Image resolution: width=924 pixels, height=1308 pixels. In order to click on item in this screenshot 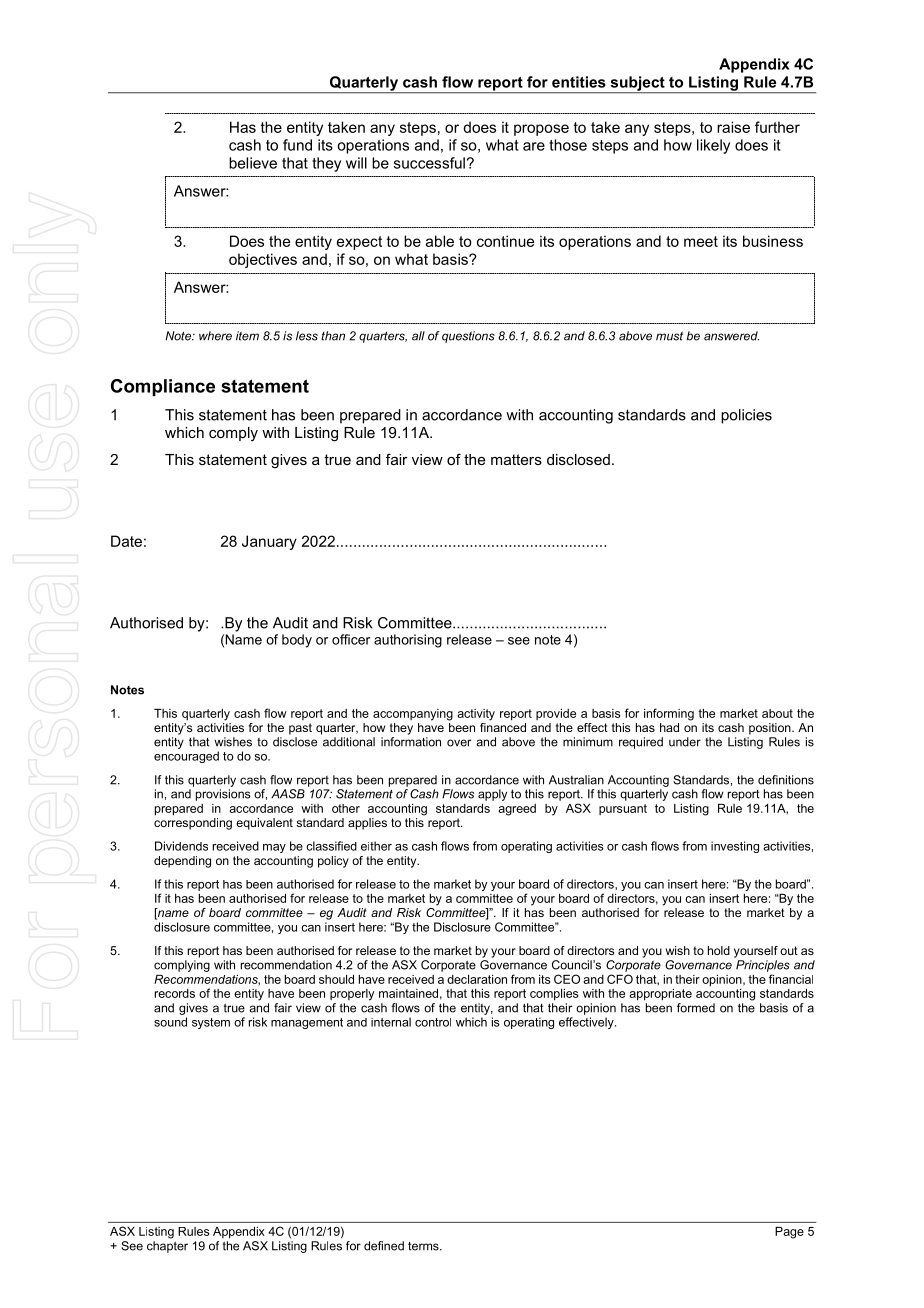, I will do `click(247, 336)`.
